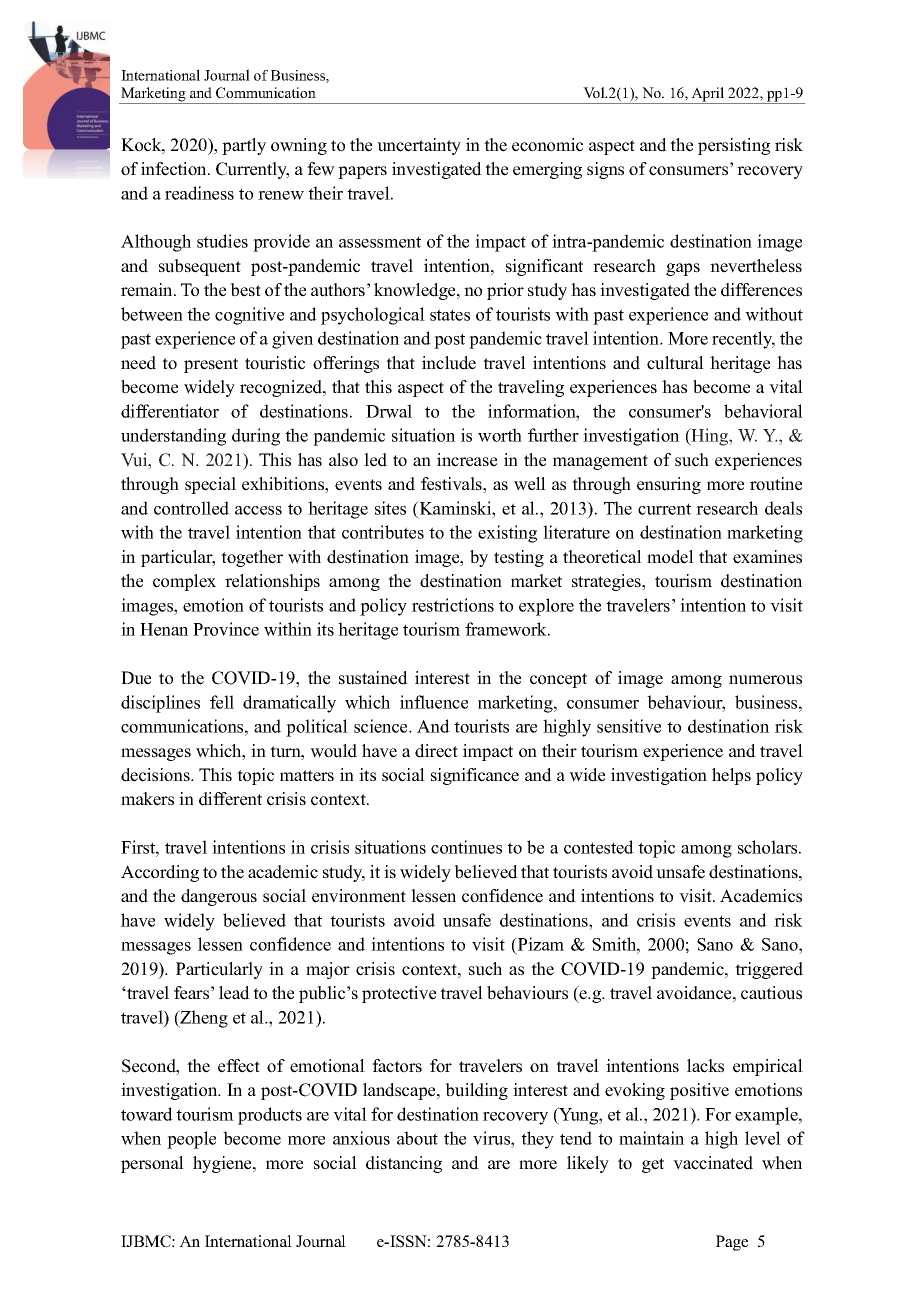 This page has height=1308, width=924. Describe the element at coordinates (449, 363) in the page. I see `include` at that location.
